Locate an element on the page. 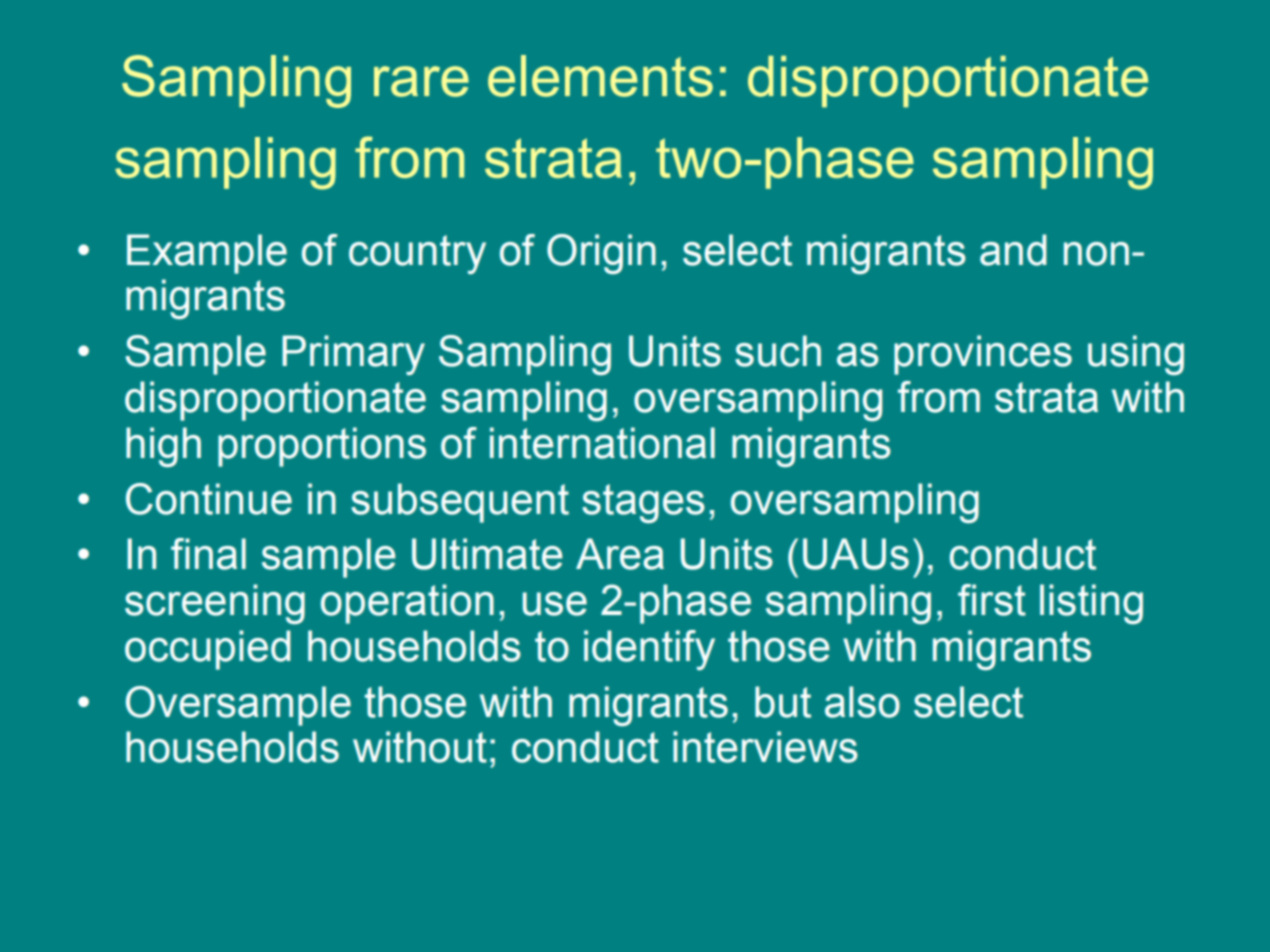 This page has height=952, width=1270. provinces is located at coordinates (983, 355).
